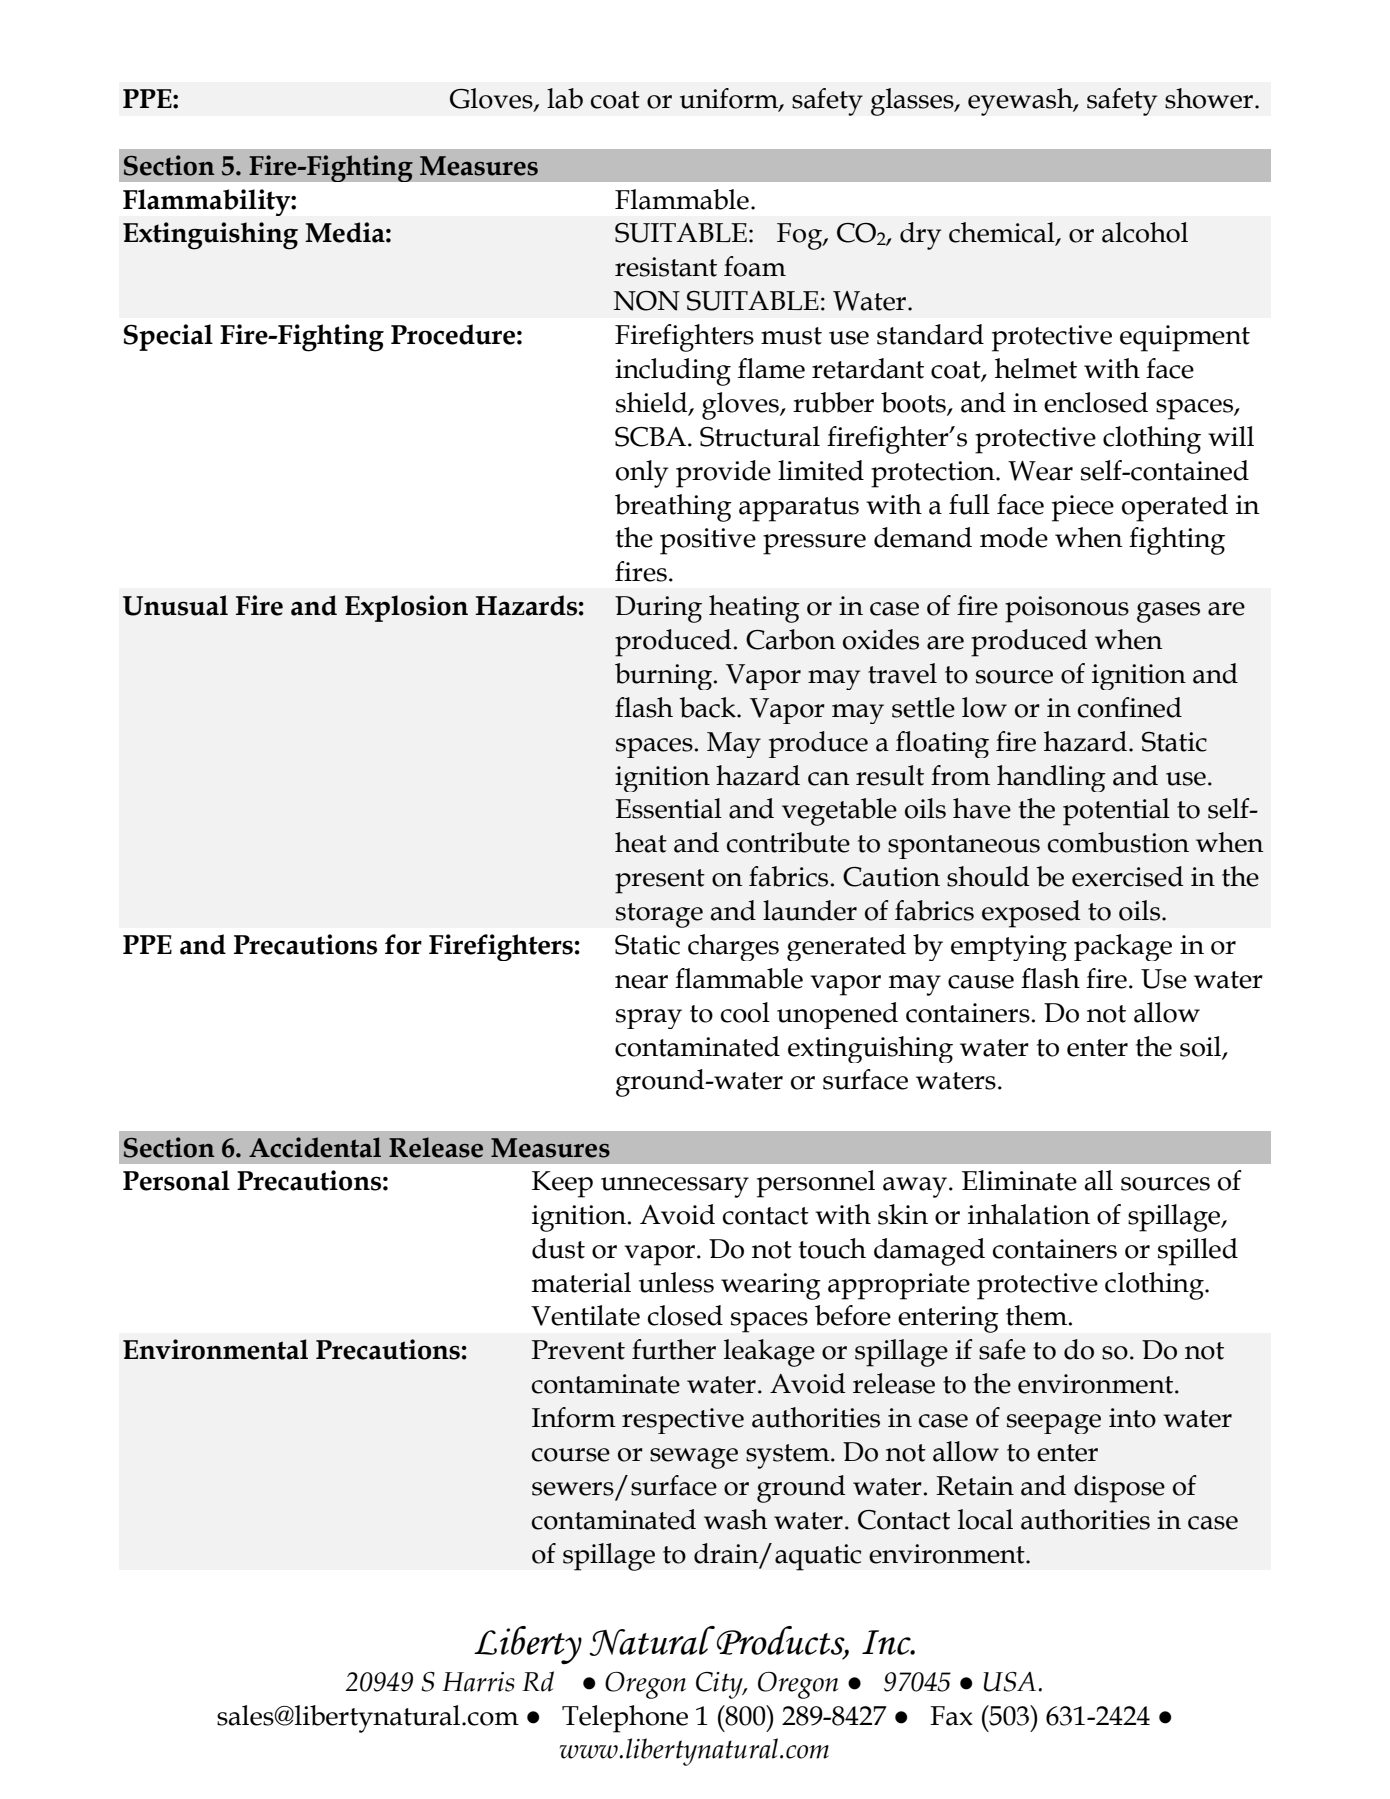 The width and height of the screenshot is (1390, 1799). I want to click on resistant, so click(666, 267).
